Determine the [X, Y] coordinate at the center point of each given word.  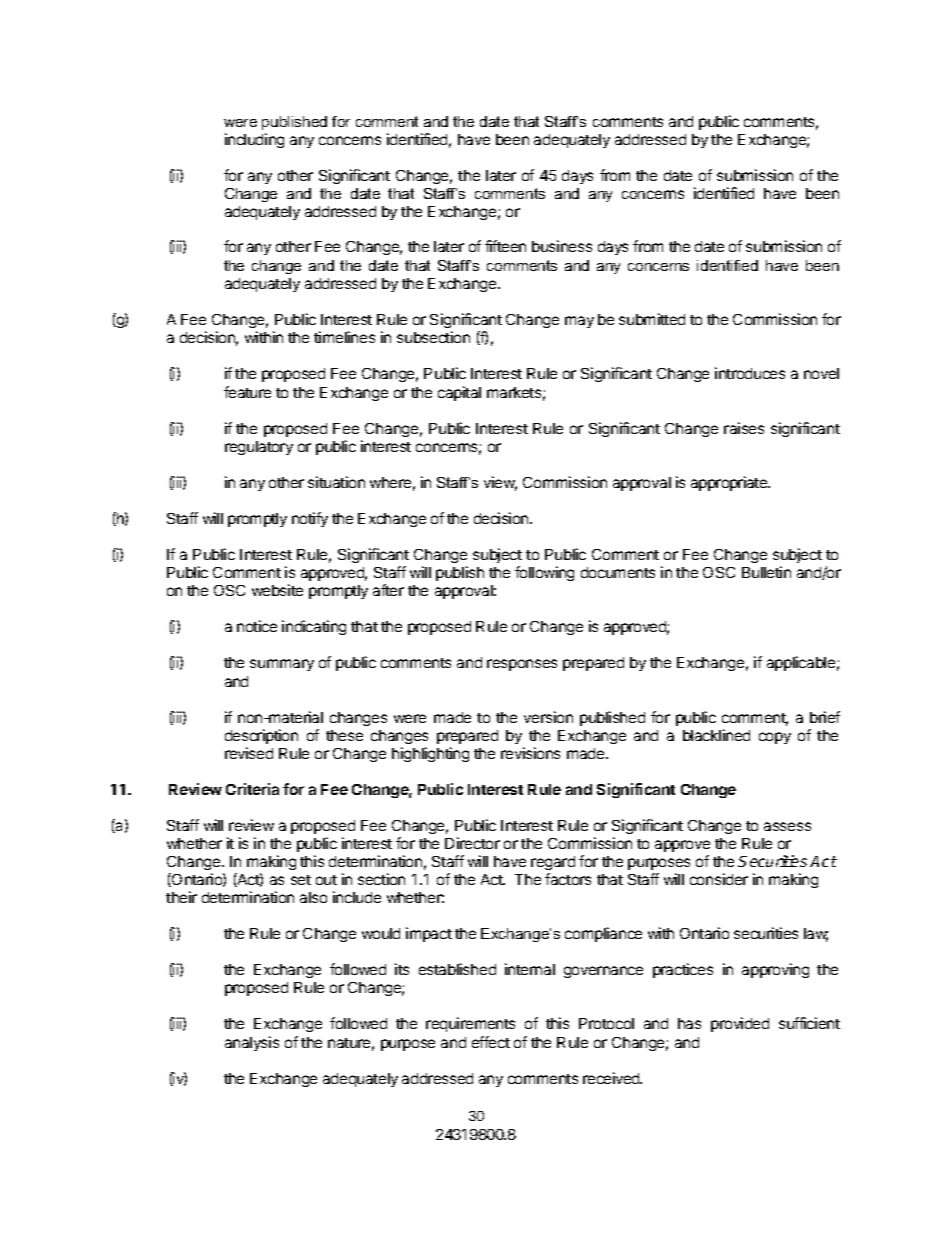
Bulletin [766, 572]
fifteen [505, 246]
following [544, 573]
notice [257, 626]
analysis [252, 1043]
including [254, 140]
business [562, 246]
